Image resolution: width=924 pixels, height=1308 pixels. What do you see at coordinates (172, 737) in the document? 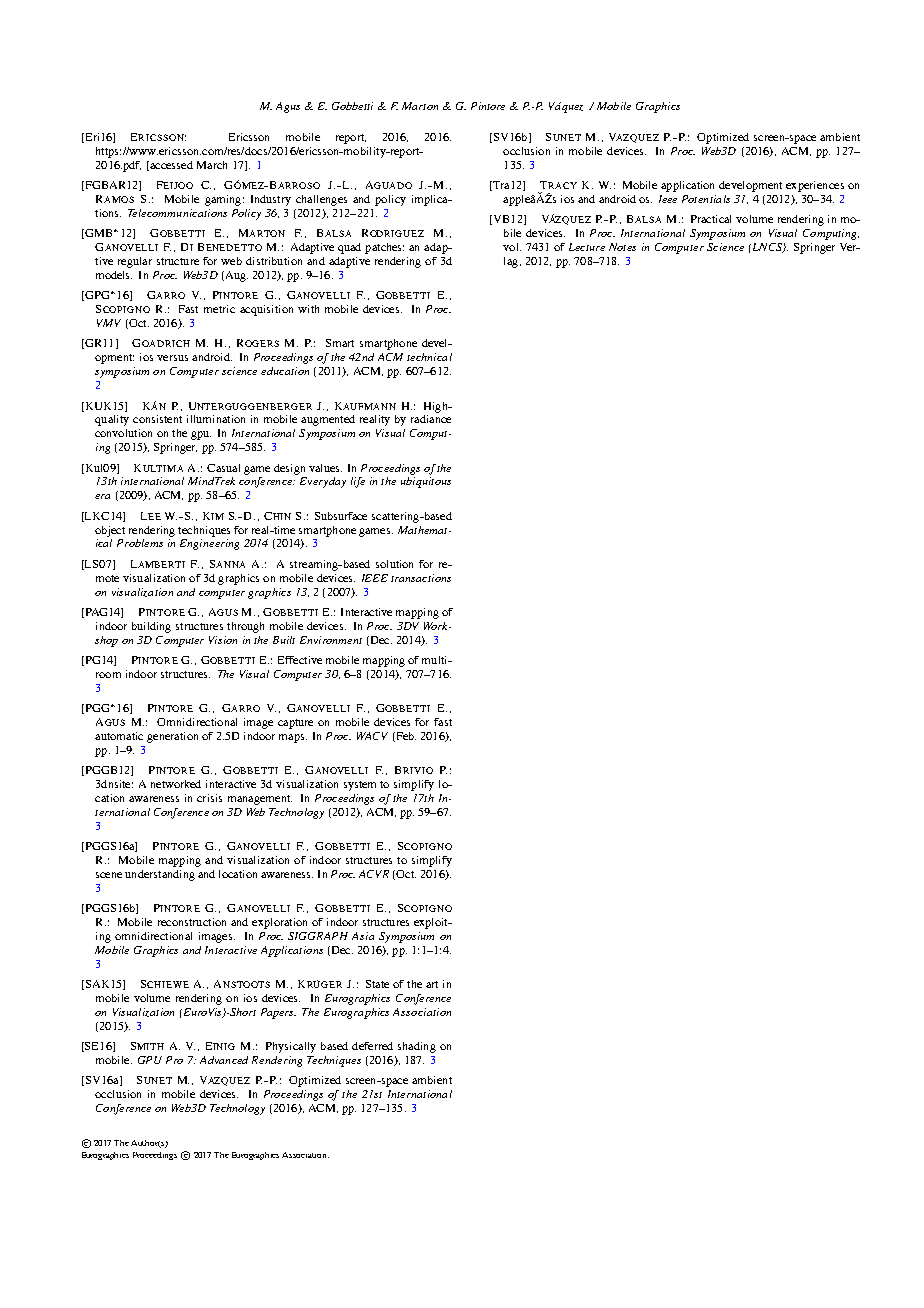
I see `generation` at bounding box center [172, 737].
